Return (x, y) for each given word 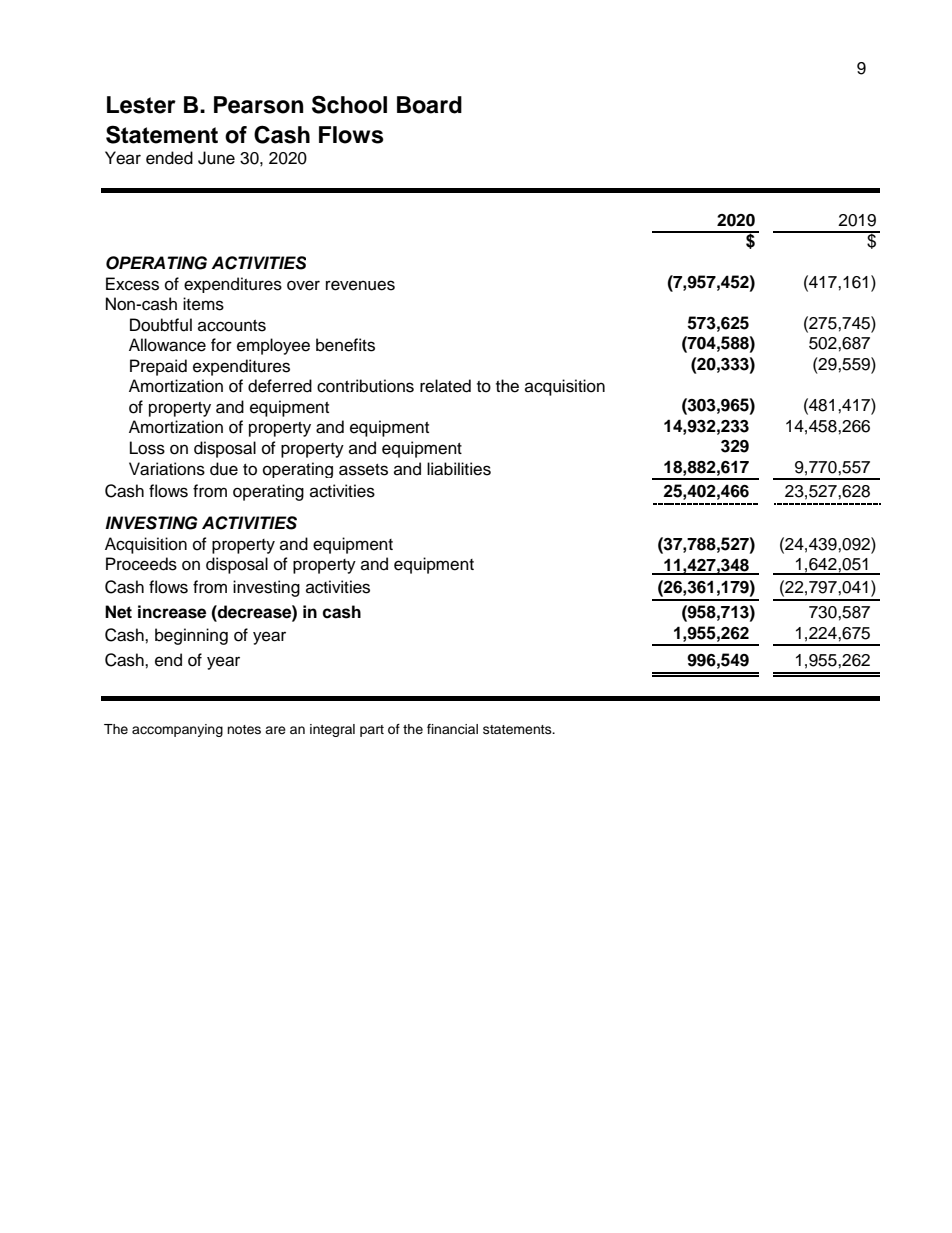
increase (172, 612)
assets (363, 470)
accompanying (177, 730)
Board (429, 105)
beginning (191, 636)
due (224, 469)
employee (273, 346)
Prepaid (158, 367)
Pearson (258, 105)
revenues (360, 285)
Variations (167, 469)
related (445, 386)
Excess (132, 284)
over (303, 285)
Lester (141, 105)
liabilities (459, 469)
